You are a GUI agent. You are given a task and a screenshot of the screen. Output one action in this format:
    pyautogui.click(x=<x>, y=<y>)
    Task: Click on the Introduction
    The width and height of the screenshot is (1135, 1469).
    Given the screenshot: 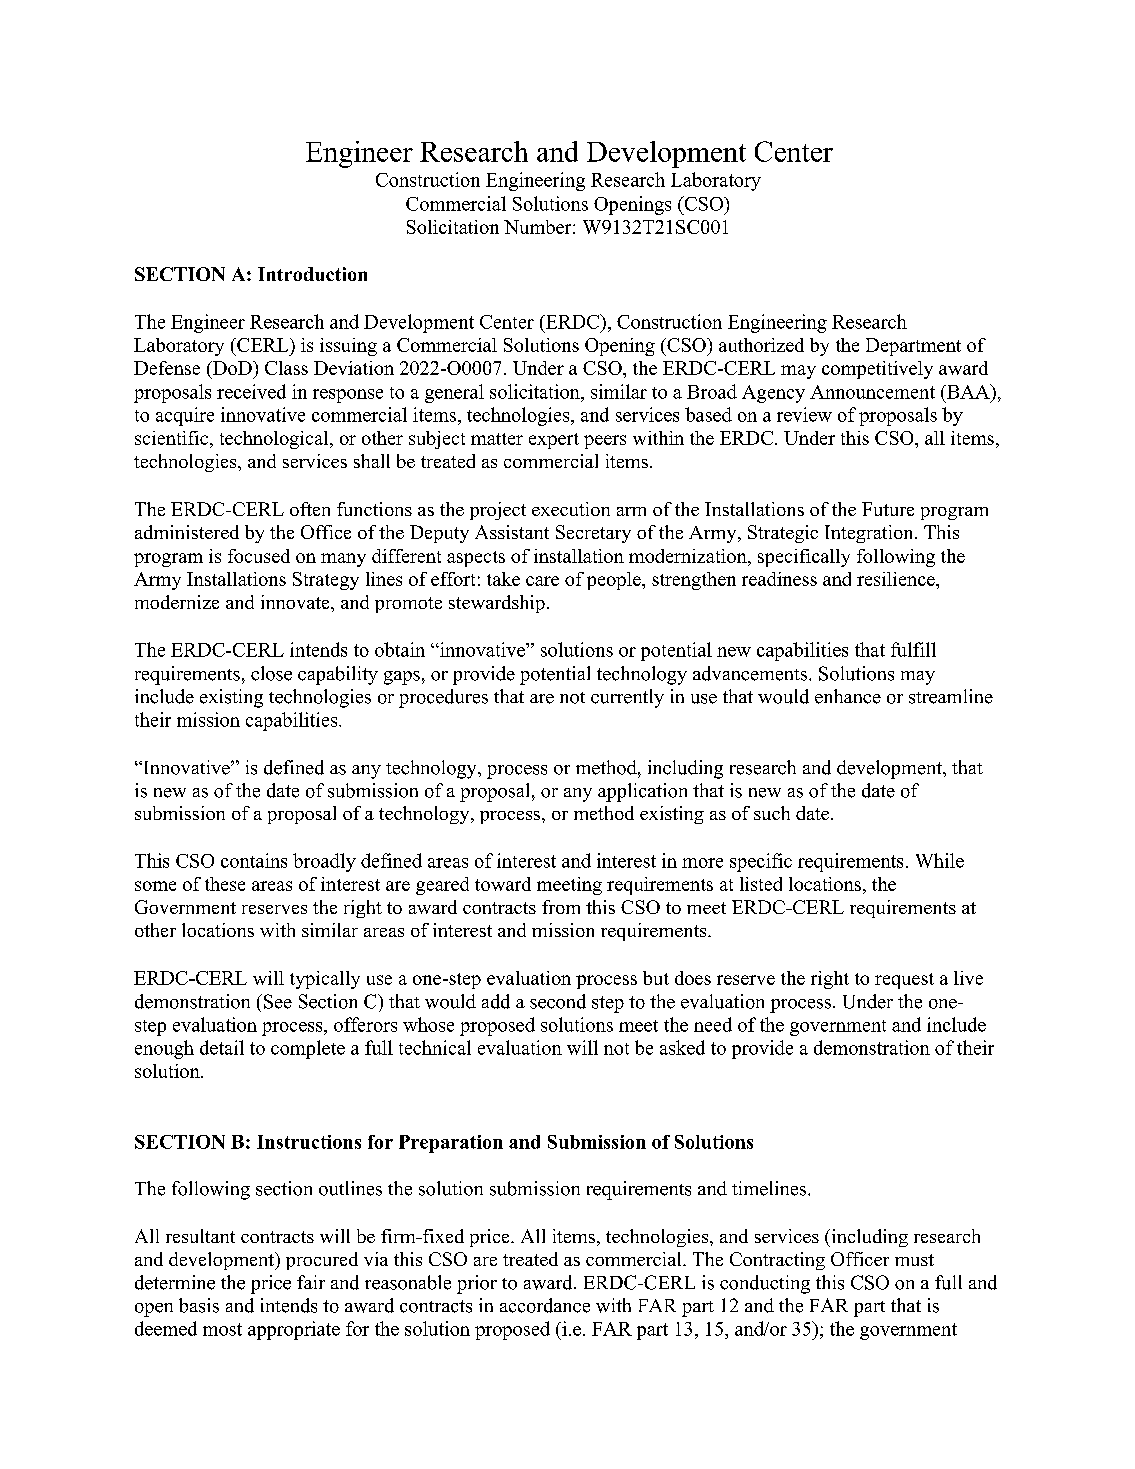 What is the action you would take?
    pyautogui.click(x=312, y=274)
